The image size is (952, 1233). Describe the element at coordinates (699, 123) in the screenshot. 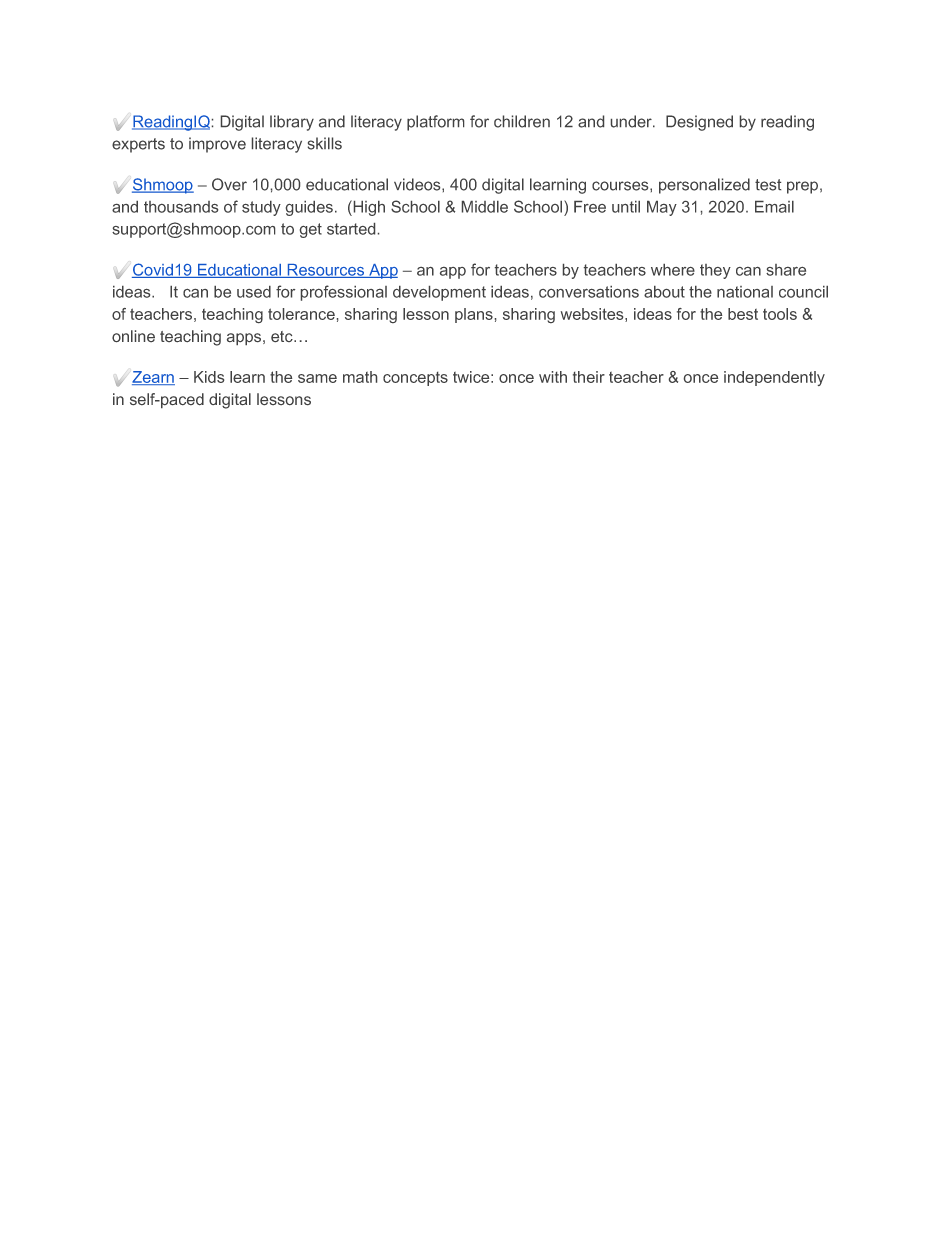

I see `Designed` at that location.
